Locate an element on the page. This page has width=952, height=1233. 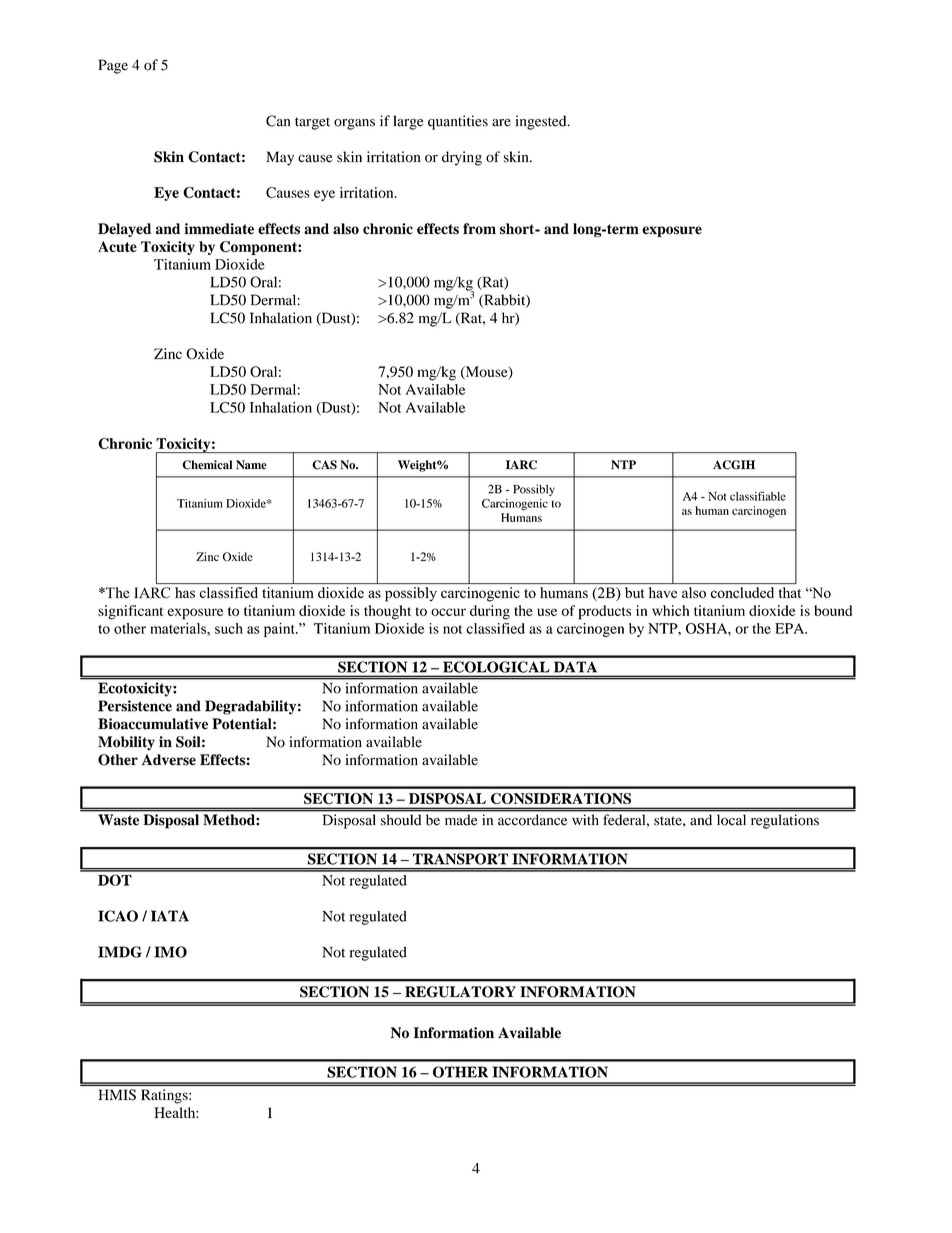
during is located at coordinates (490, 612).
